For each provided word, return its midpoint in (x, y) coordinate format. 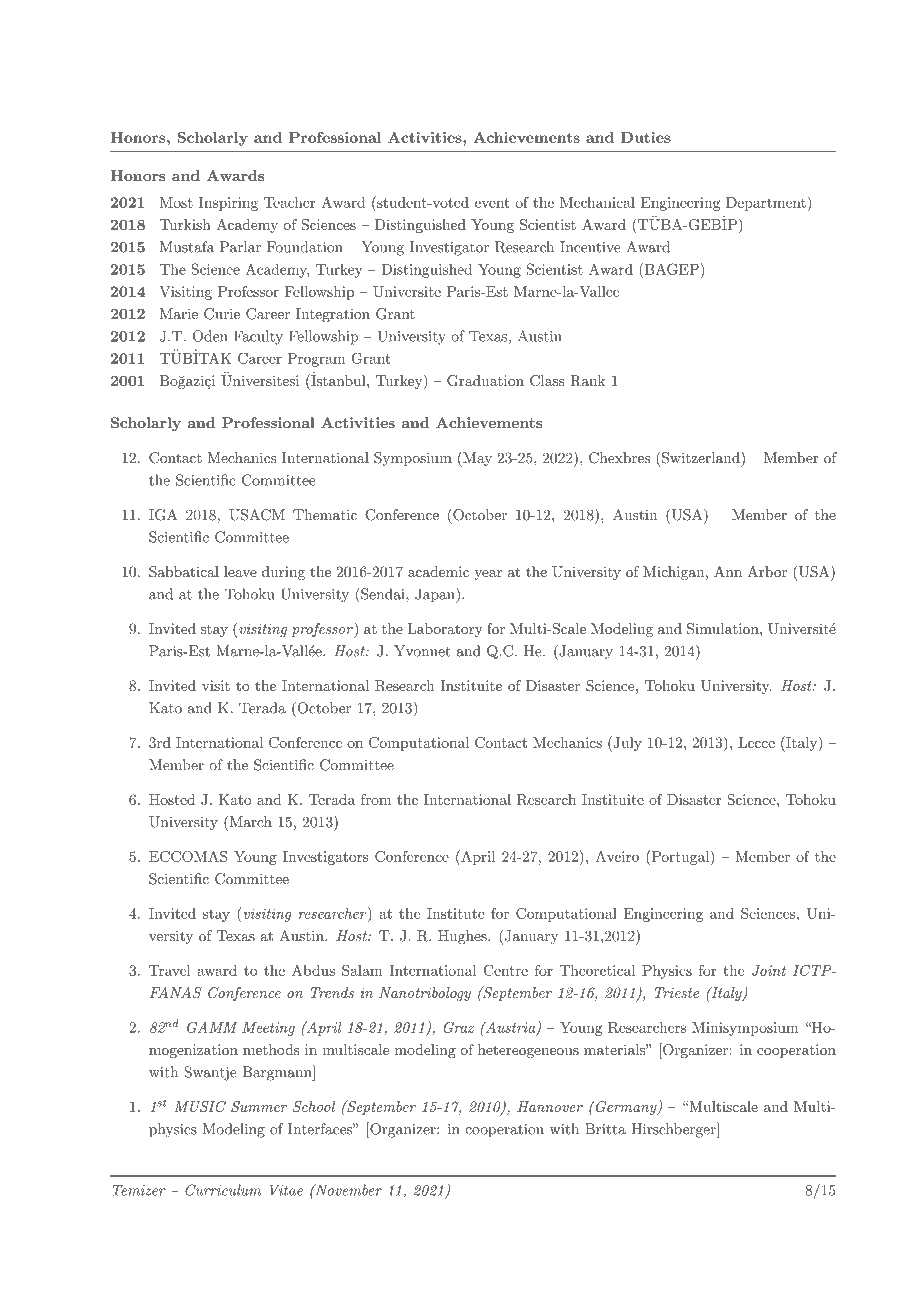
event (492, 203)
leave (240, 571)
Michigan (673, 573)
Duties (646, 137)
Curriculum (223, 1190)
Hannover (550, 1106)
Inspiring (228, 204)
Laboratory (445, 630)
